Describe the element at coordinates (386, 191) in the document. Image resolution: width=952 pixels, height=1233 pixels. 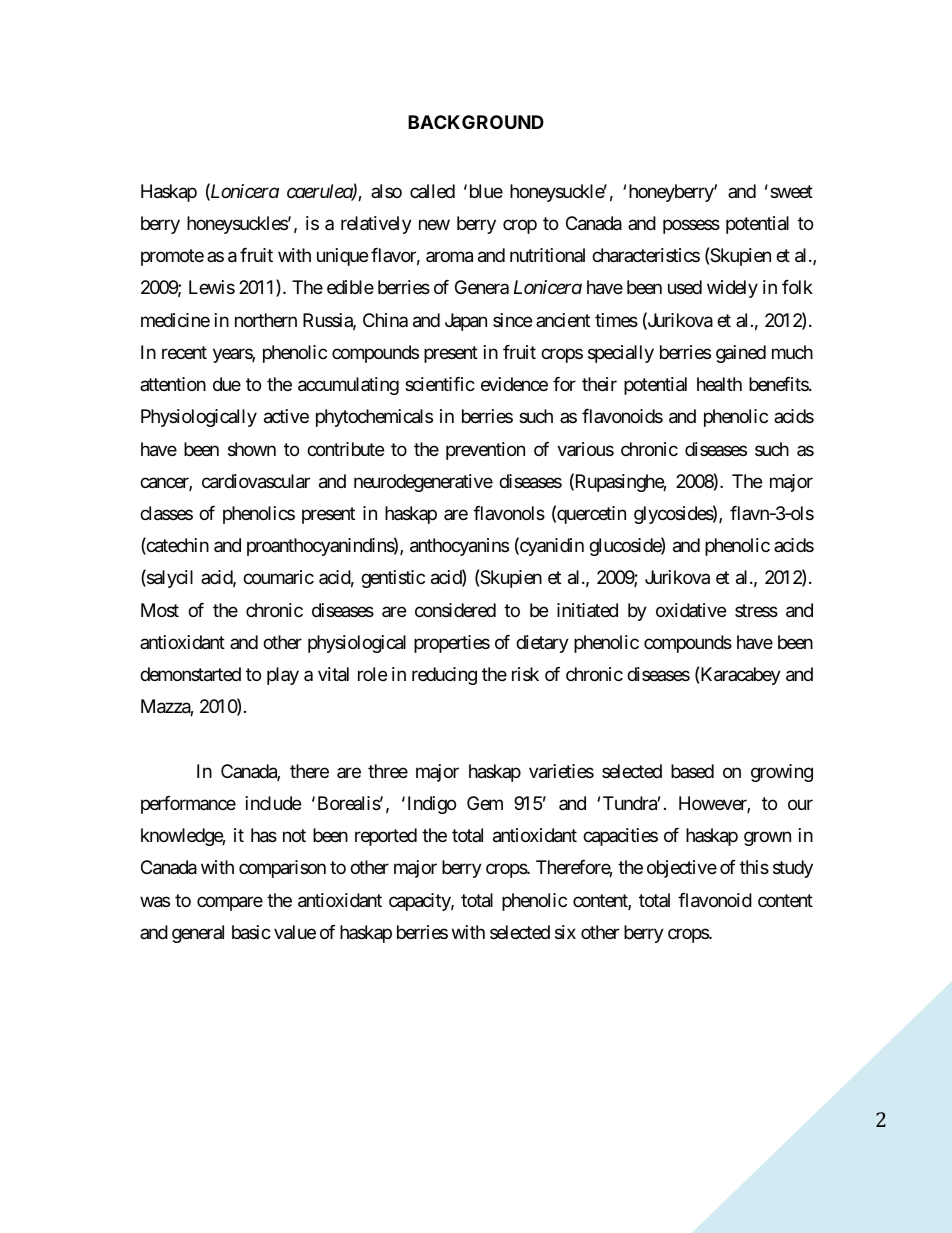
I see `also` at that location.
